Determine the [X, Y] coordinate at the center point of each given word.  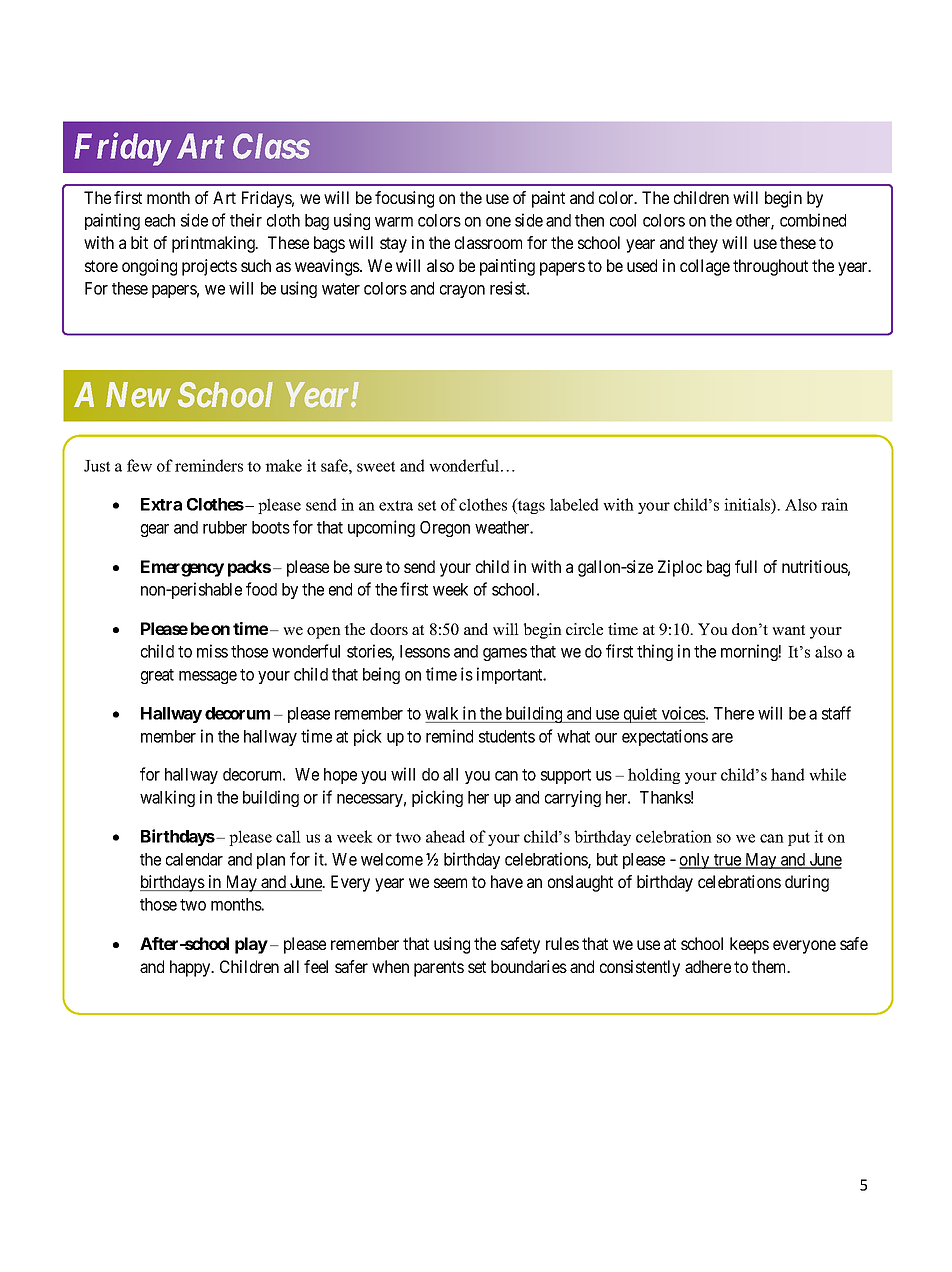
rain [834, 504]
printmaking [214, 244]
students [507, 736]
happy [191, 968]
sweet [376, 466]
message [208, 677]
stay [393, 245]
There [734, 713]
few [139, 465]
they [703, 244]
